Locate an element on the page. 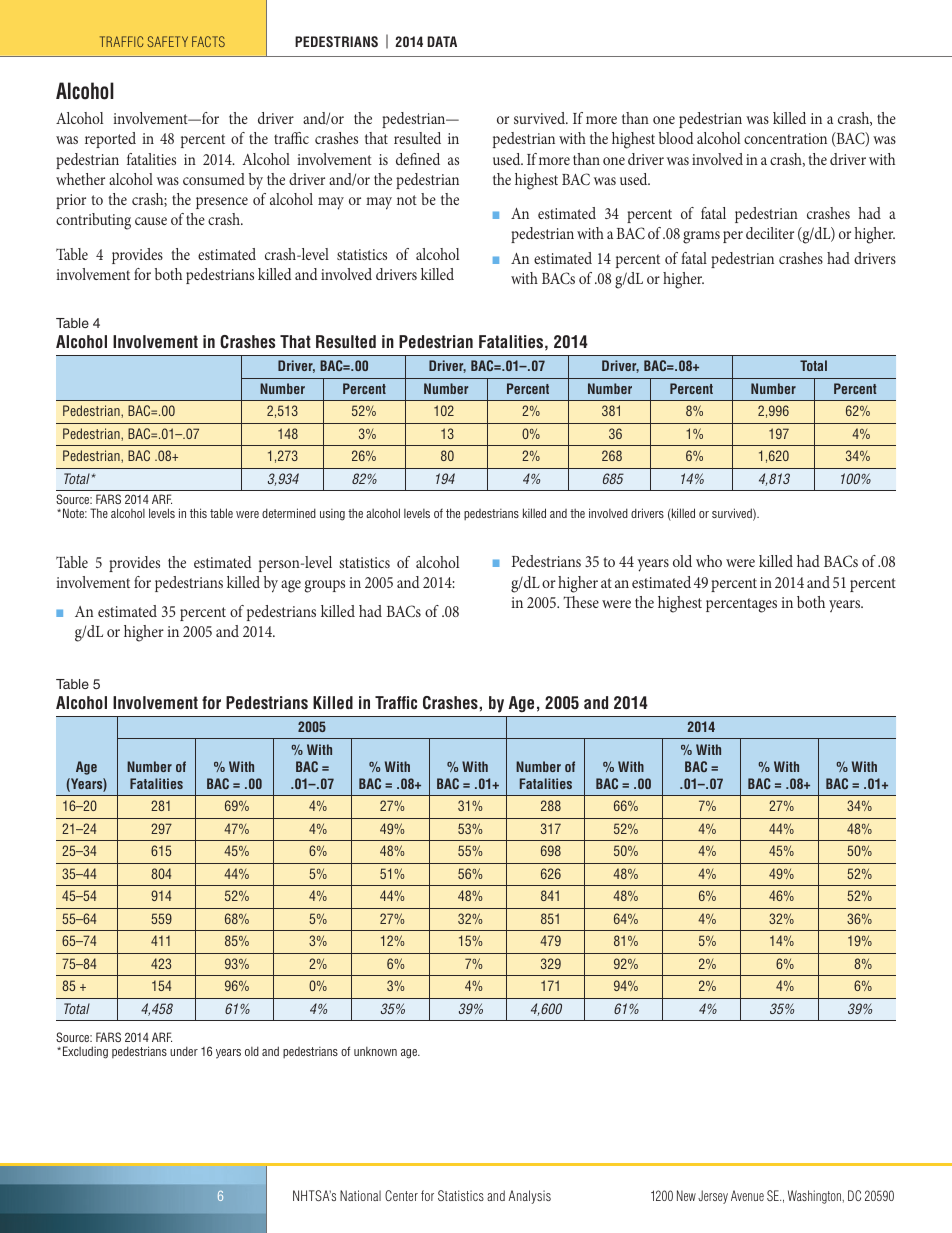 The width and height of the document is (952, 1233). blood is located at coordinates (676, 138).
